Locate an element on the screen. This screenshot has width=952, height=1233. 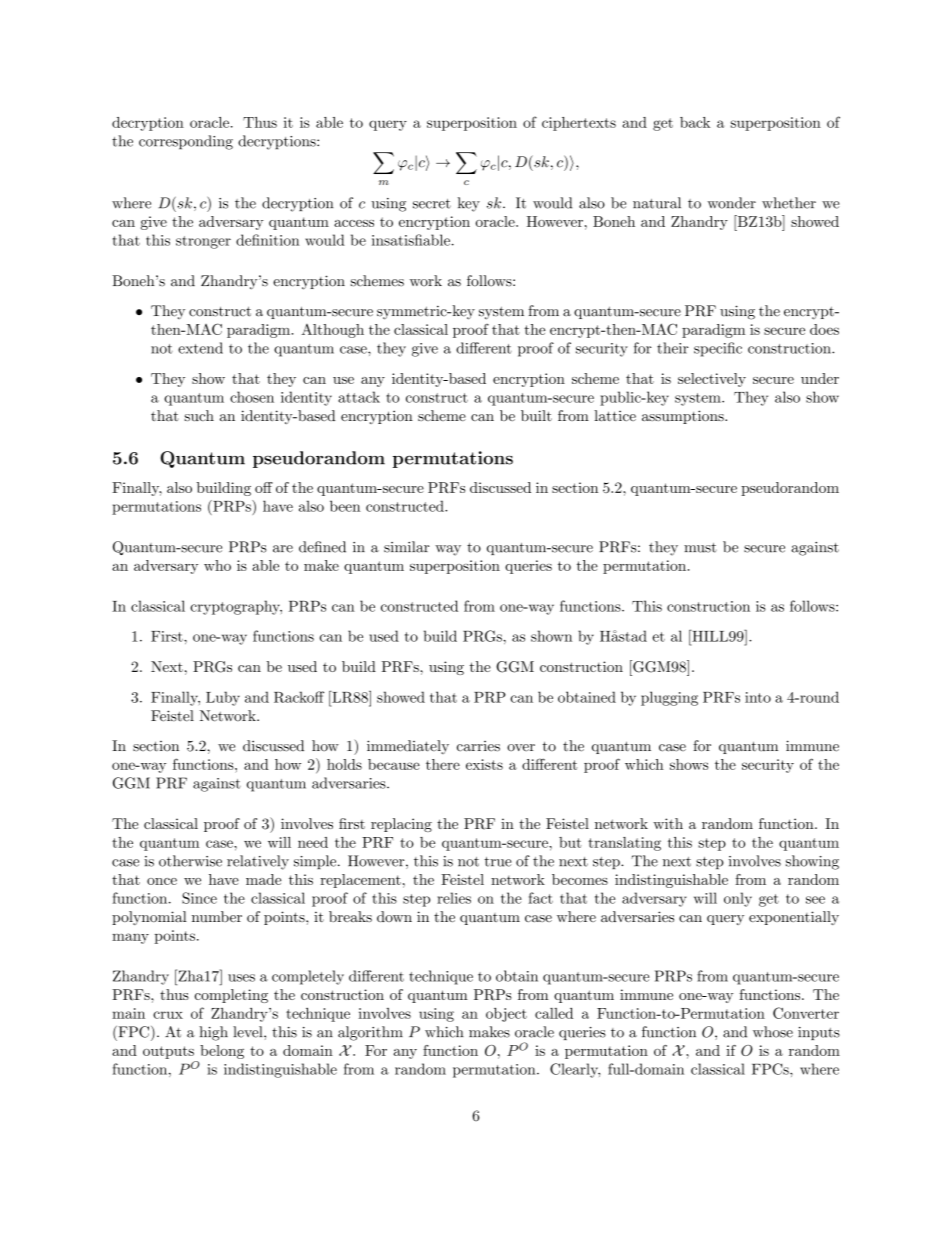
secret is located at coordinates (432, 204).
